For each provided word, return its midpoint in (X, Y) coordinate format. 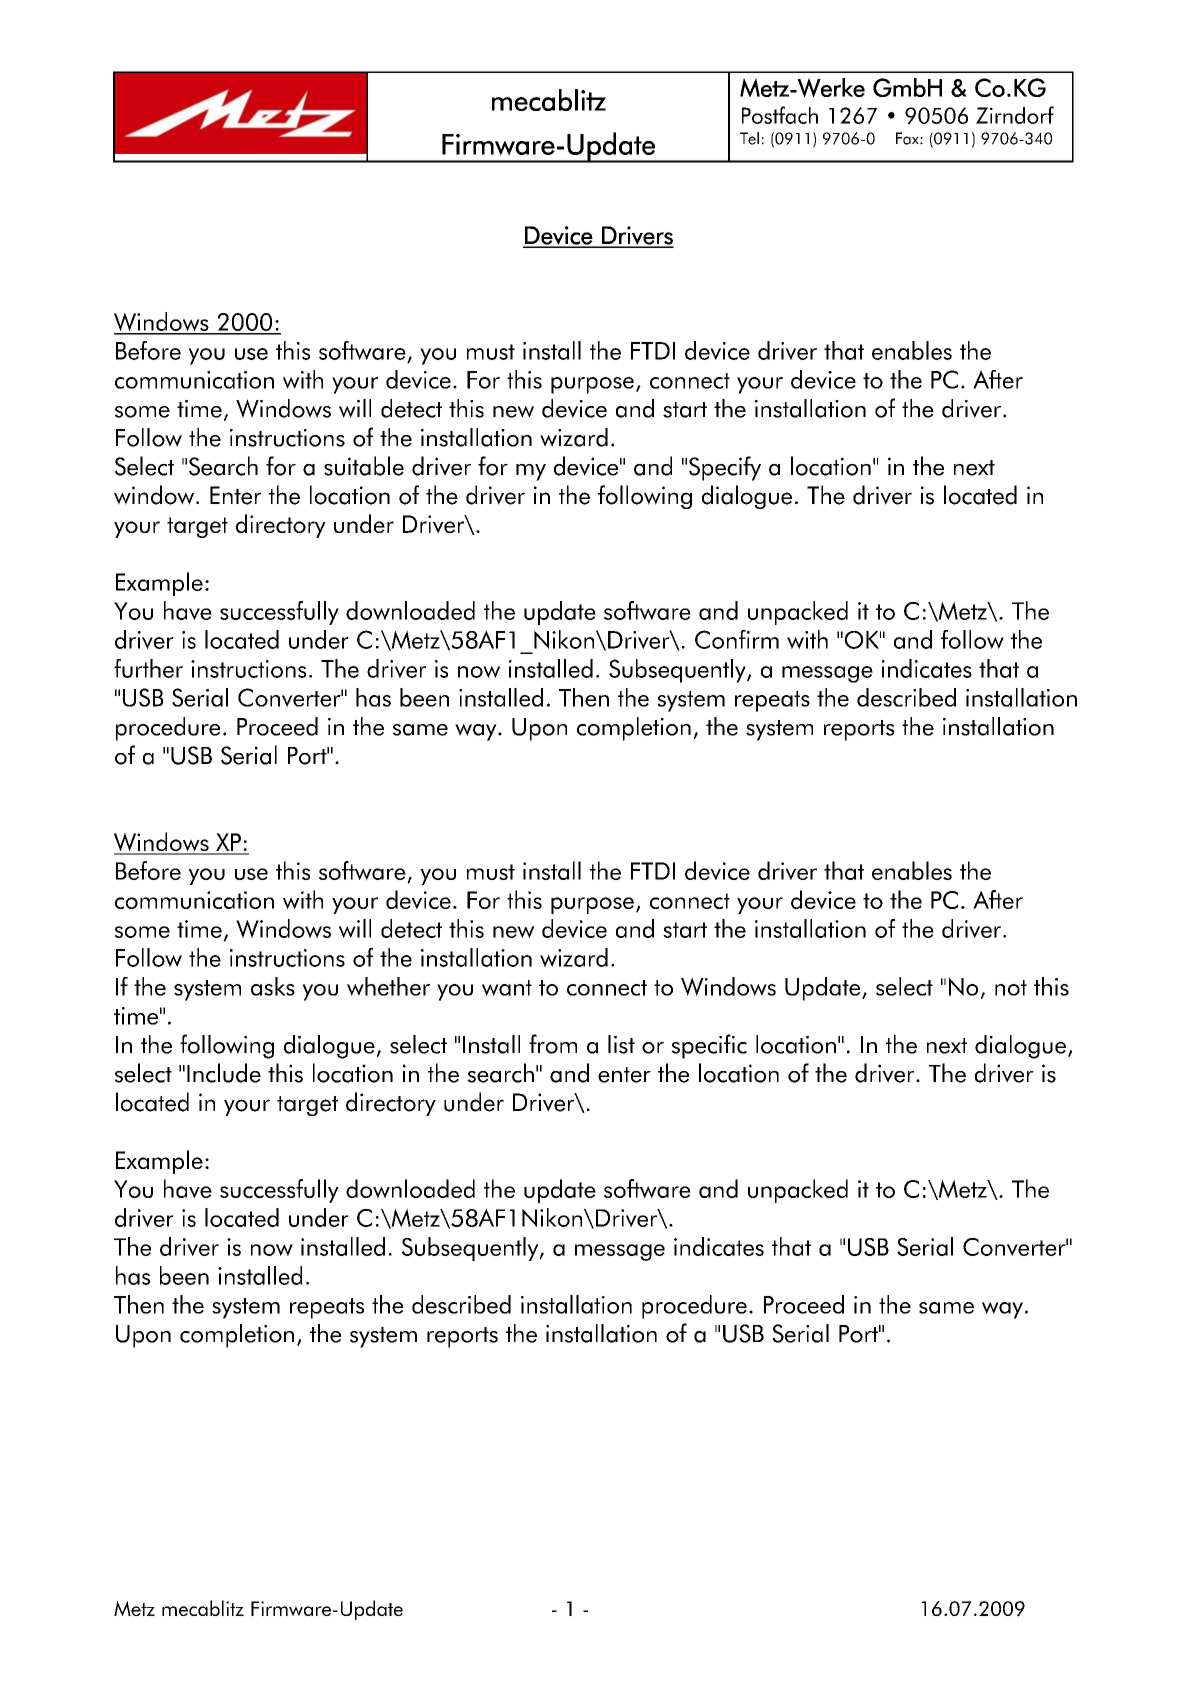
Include (224, 1073)
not (1011, 988)
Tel (749, 138)
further (148, 668)
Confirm (737, 639)
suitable (364, 466)
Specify (725, 468)
